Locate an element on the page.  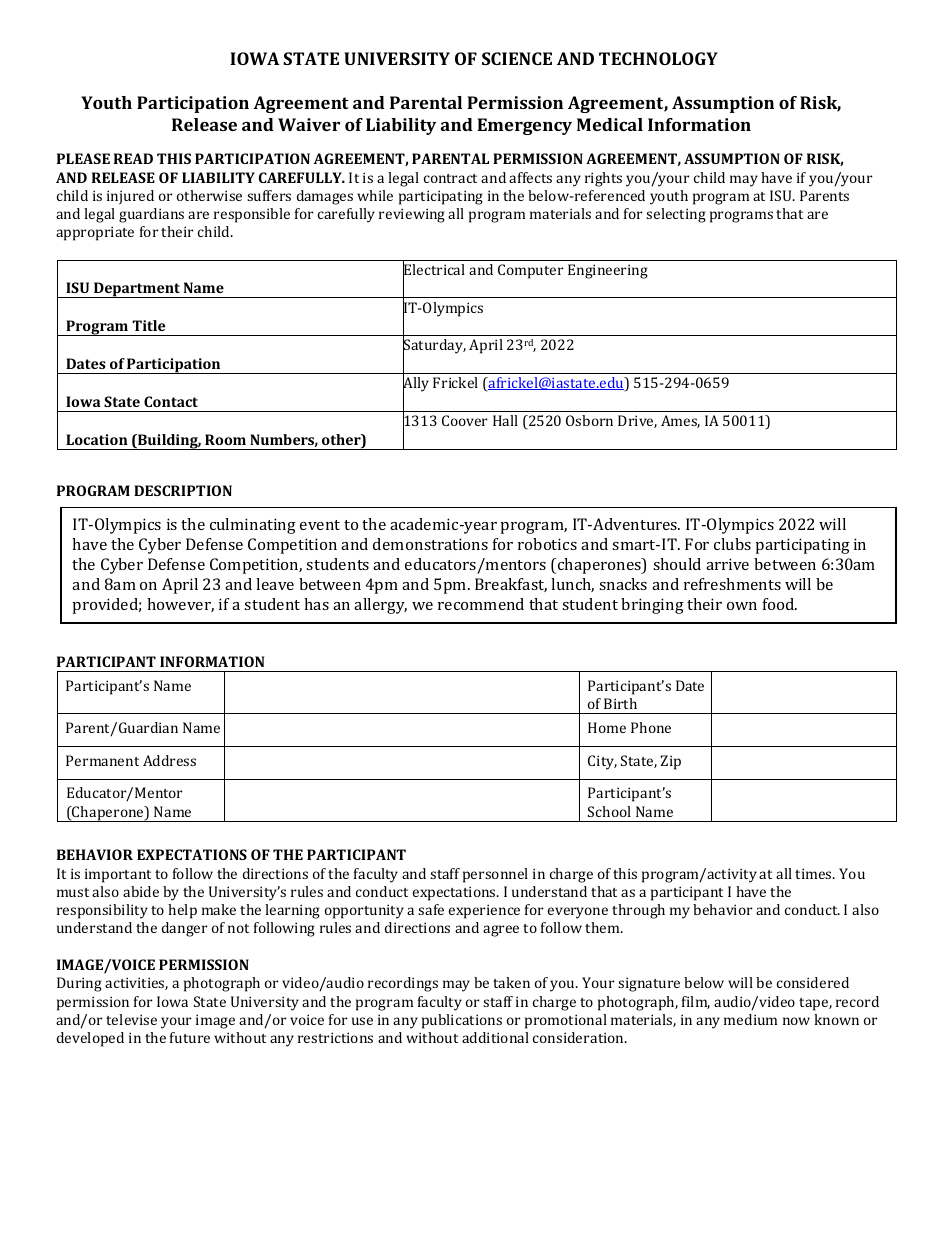
Address is located at coordinates (169, 760).
